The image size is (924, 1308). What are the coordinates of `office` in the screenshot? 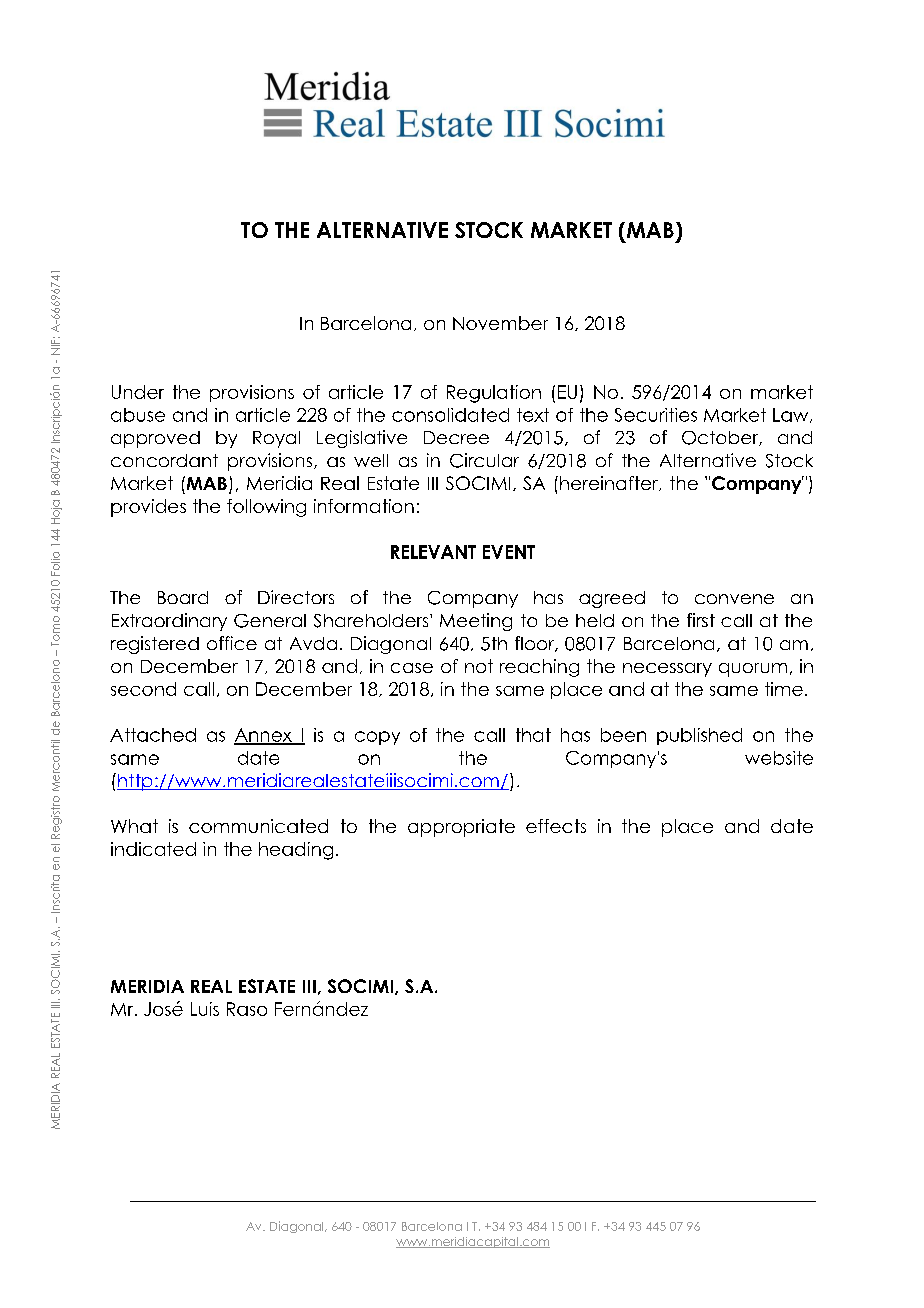 It's located at (232, 643).
